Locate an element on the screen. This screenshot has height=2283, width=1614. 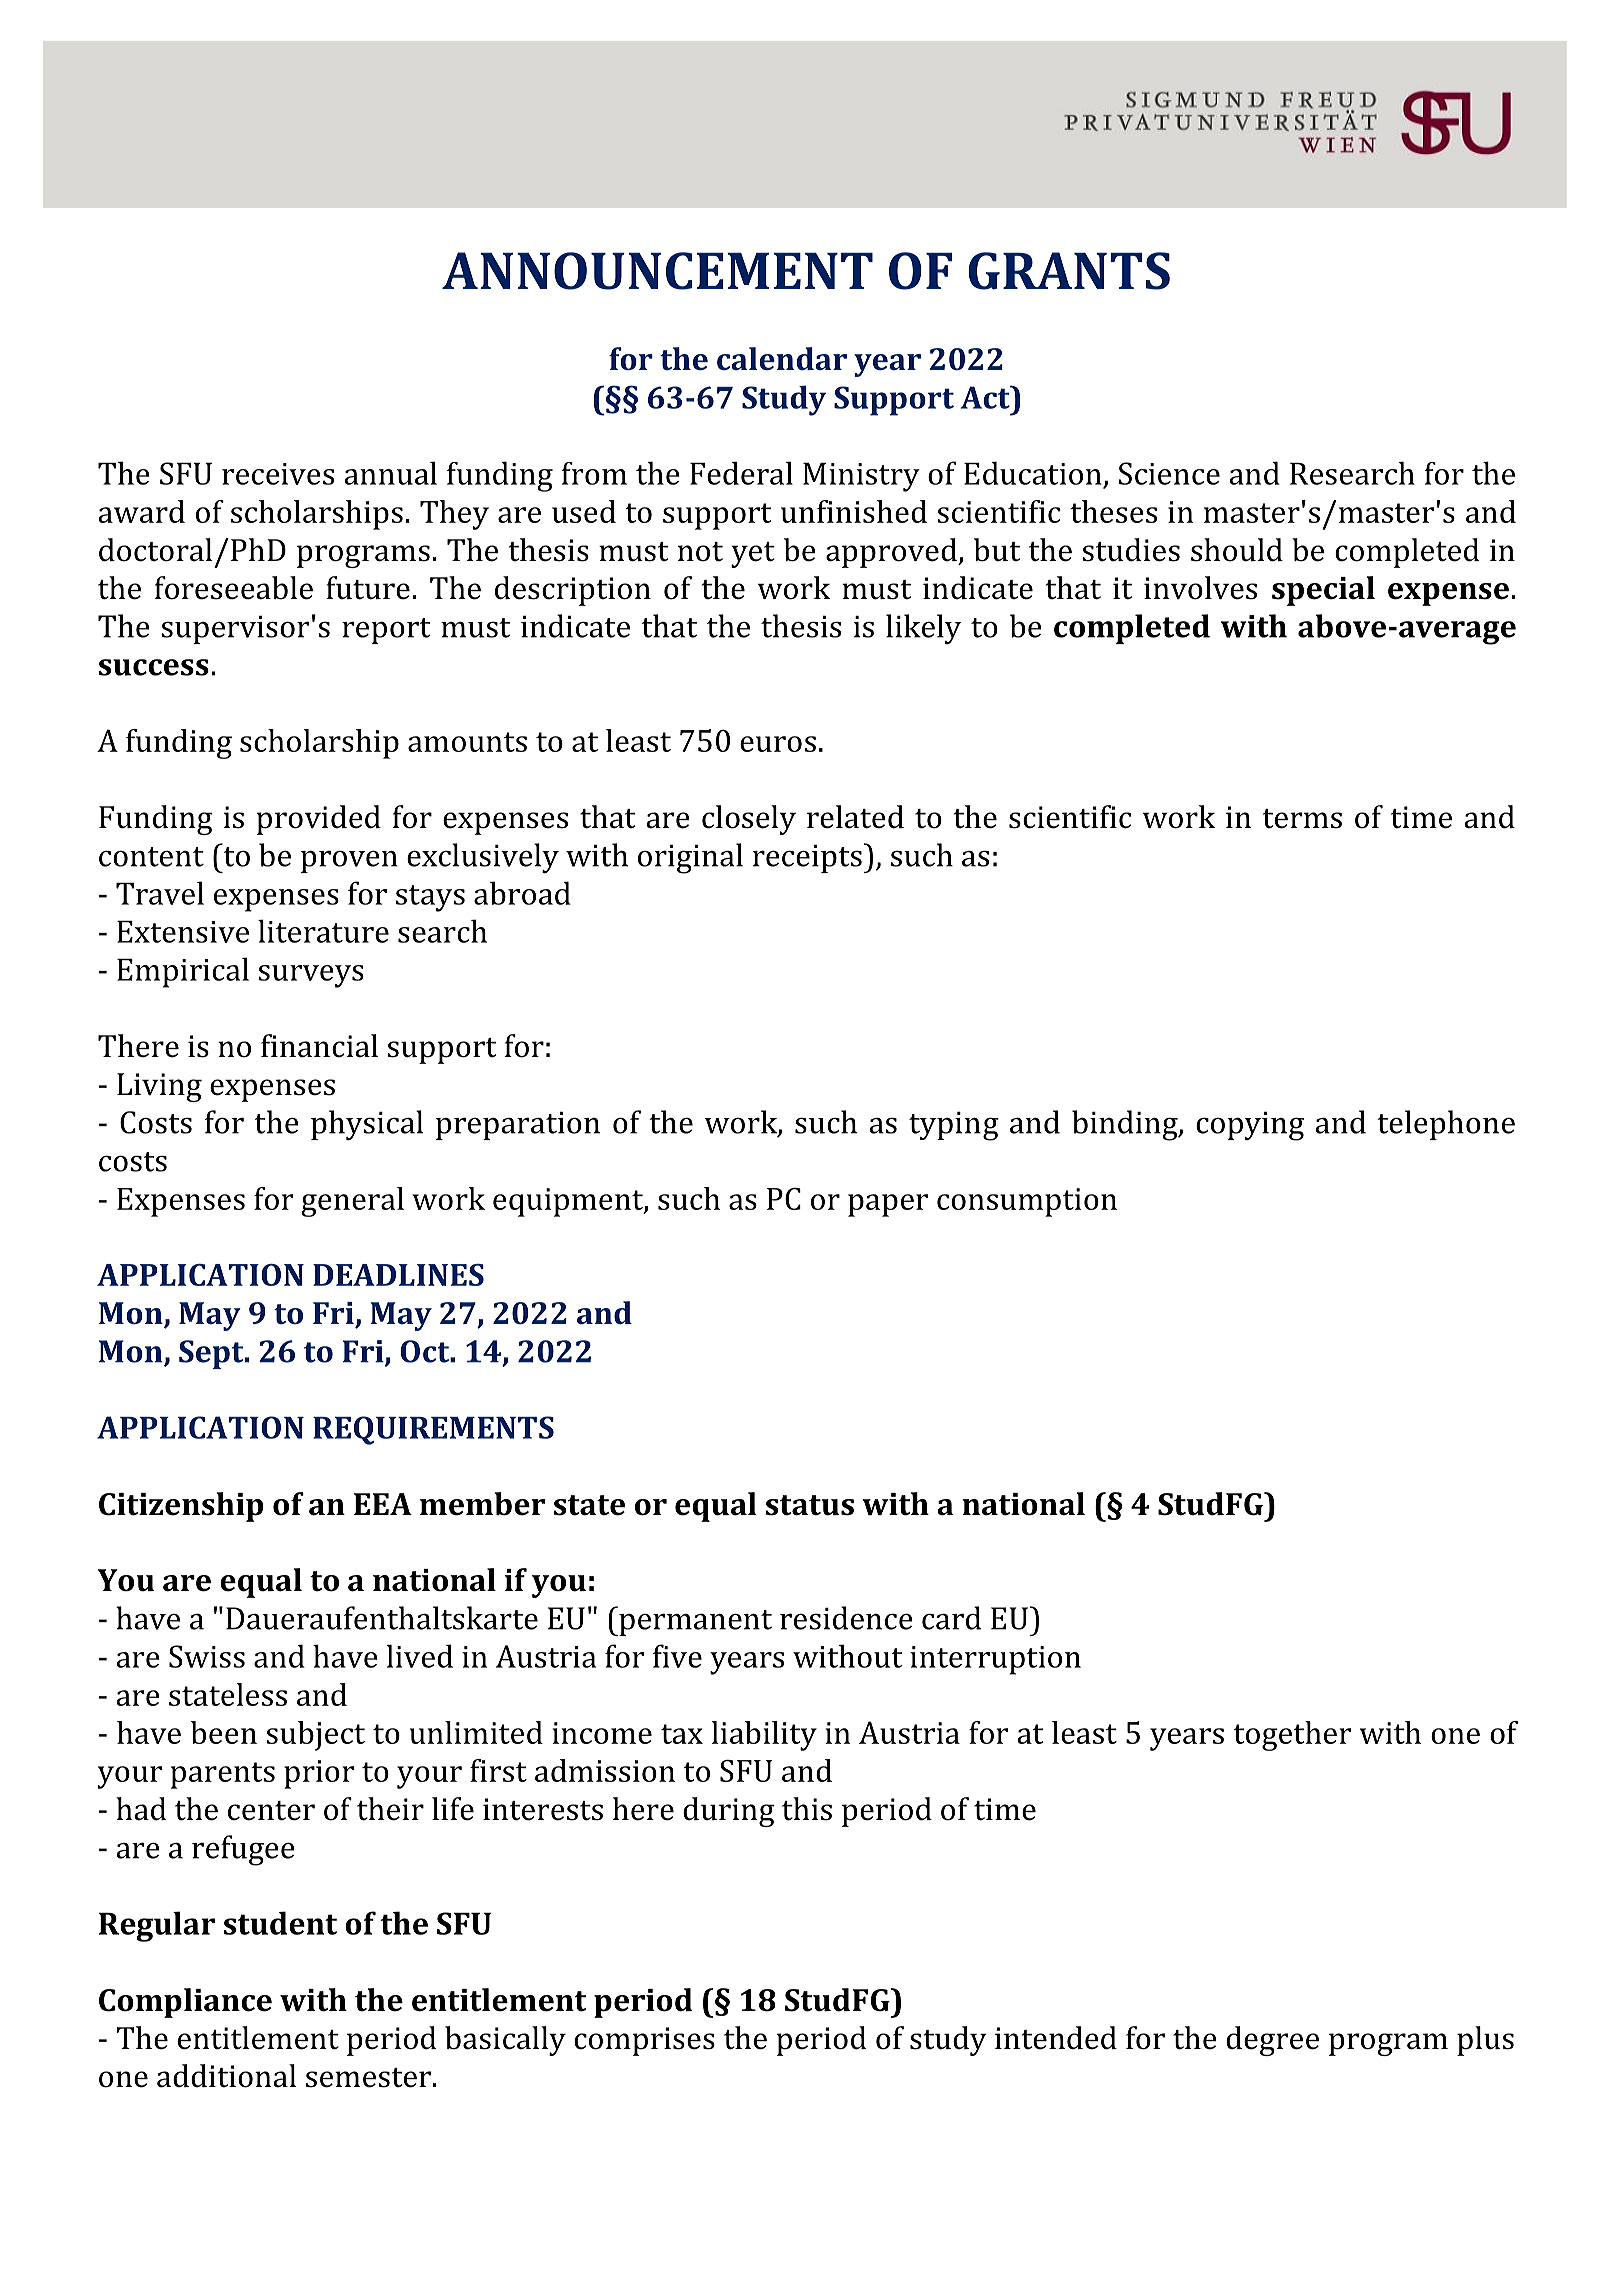
comprises is located at coordinates (644, 2041).
